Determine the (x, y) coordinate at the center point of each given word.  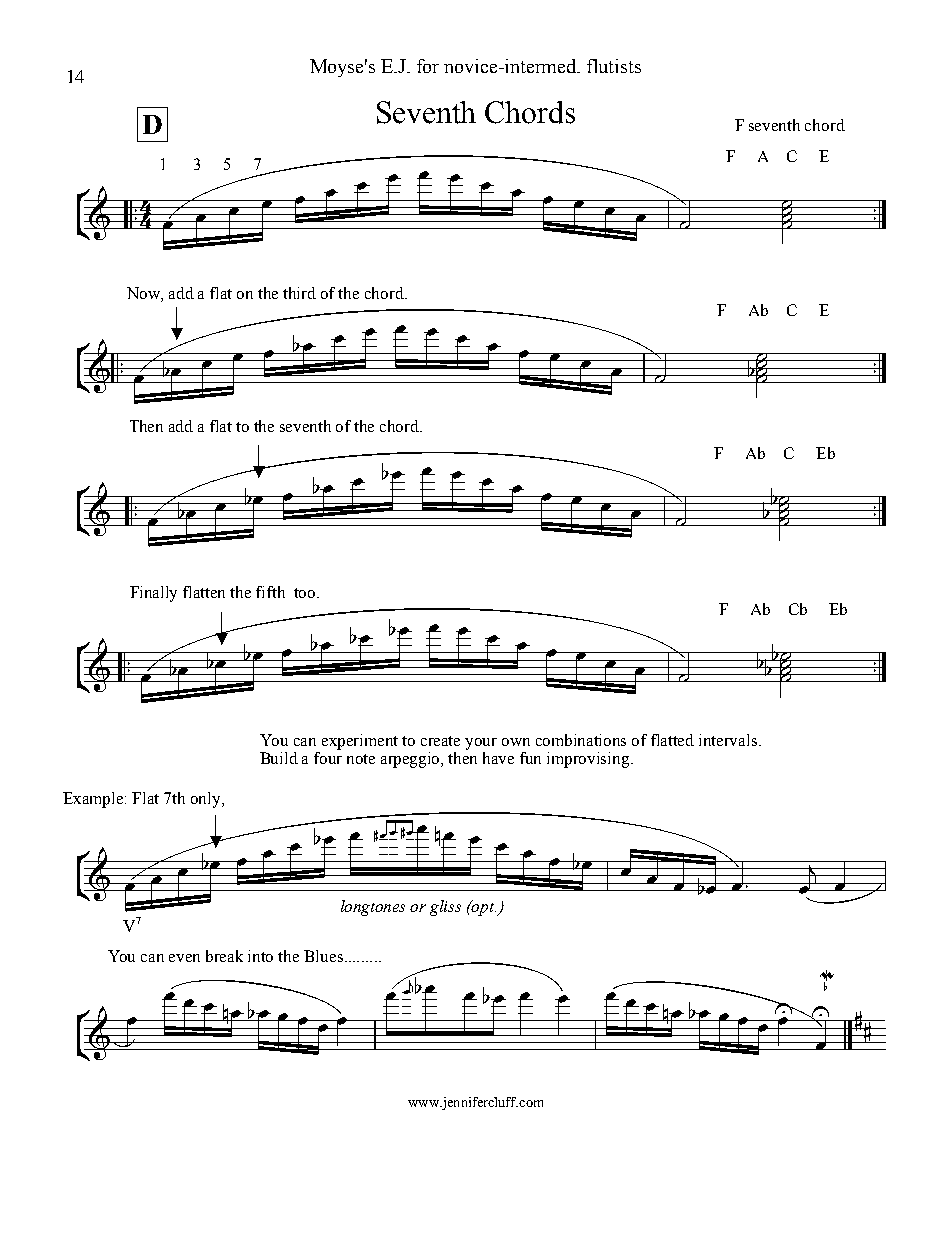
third (299, 293)
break (224, 956)
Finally (153, 594)
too (306, 593)
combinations (581, 740)
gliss (445, 908)
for (428, 66)
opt (483, 908)
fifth (270, 592)
